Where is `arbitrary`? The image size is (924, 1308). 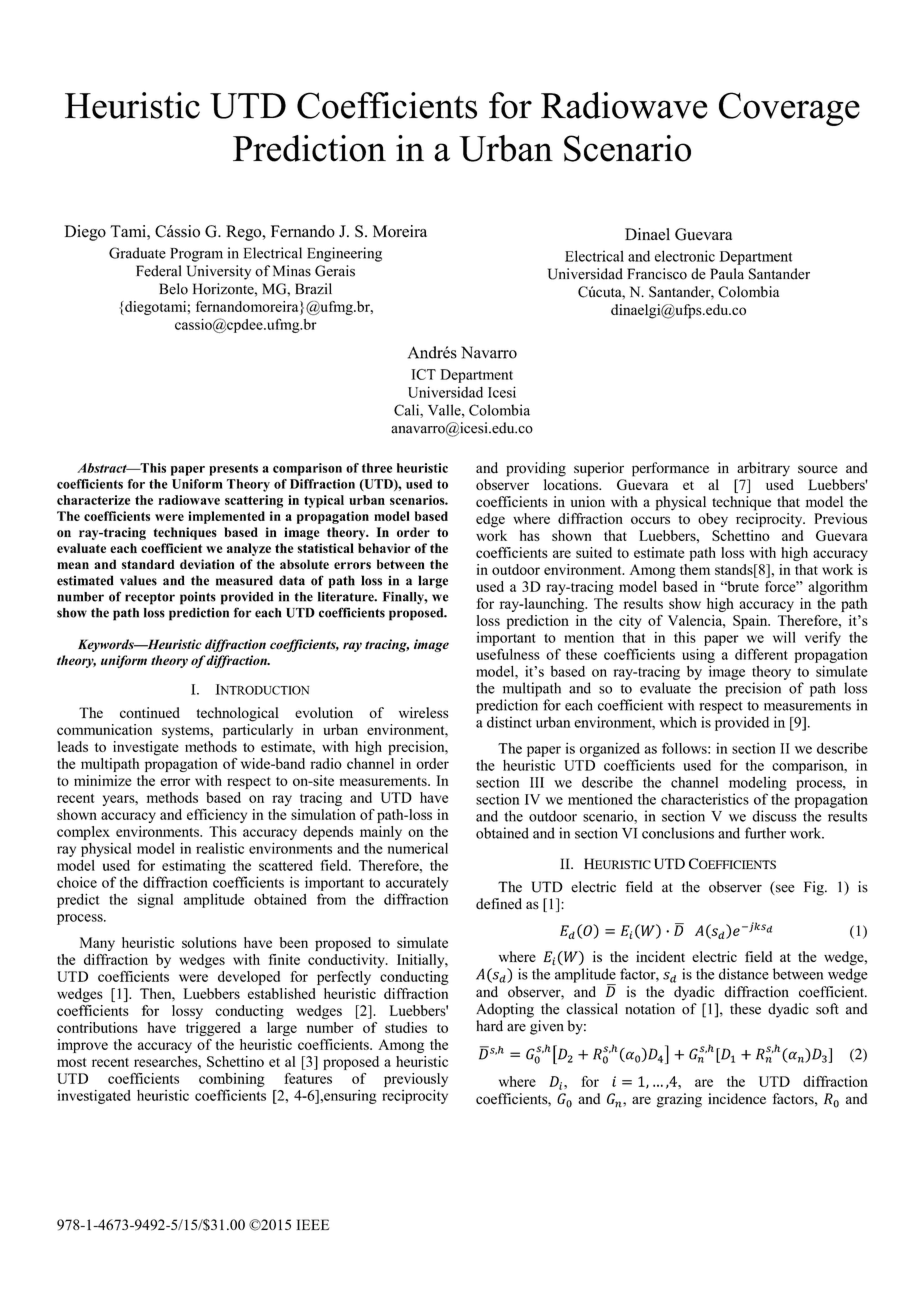 arbitrary is located at coordinates (763, 469).
